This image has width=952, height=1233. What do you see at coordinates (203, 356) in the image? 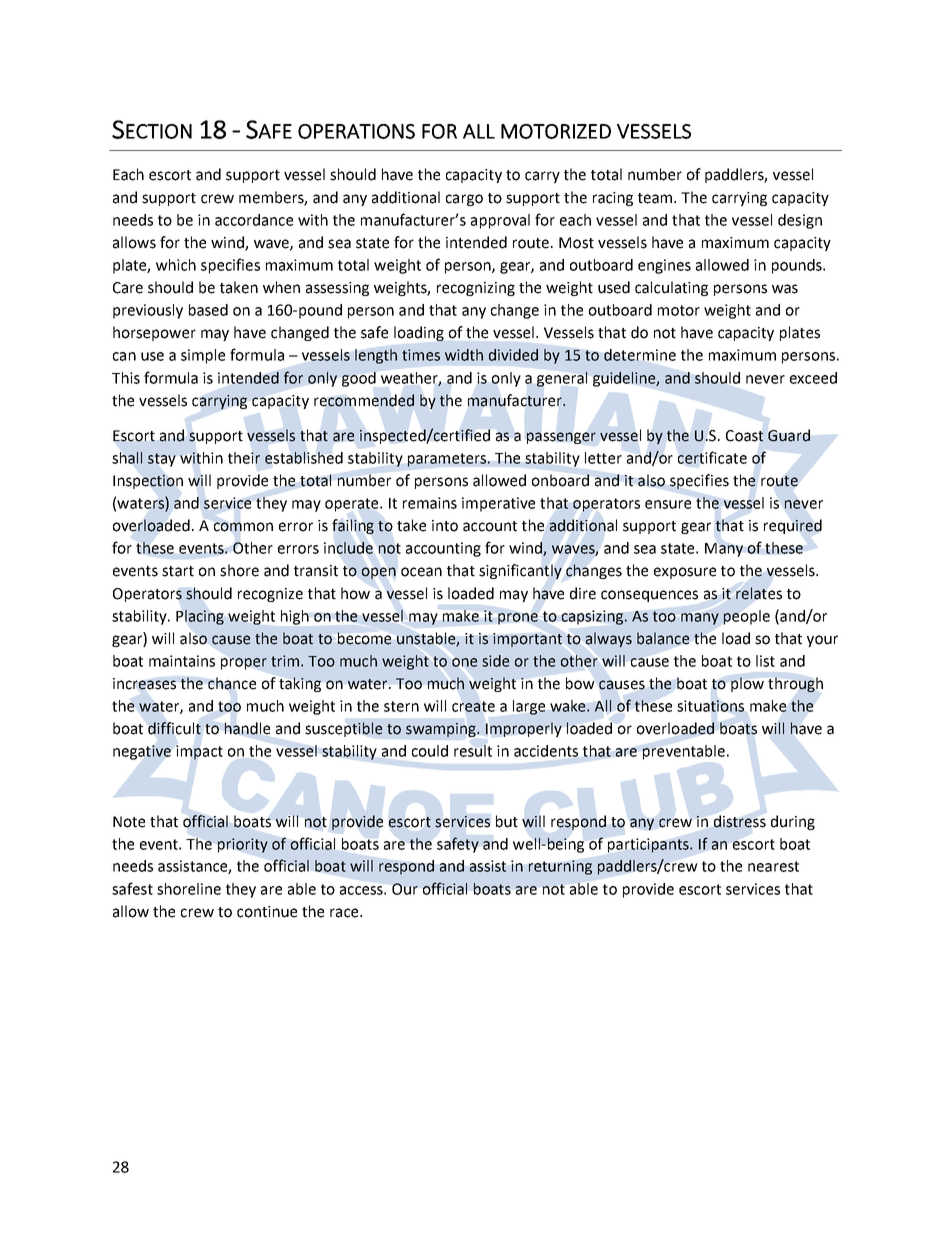
I see `simple` at bounding box center [203, 356].
